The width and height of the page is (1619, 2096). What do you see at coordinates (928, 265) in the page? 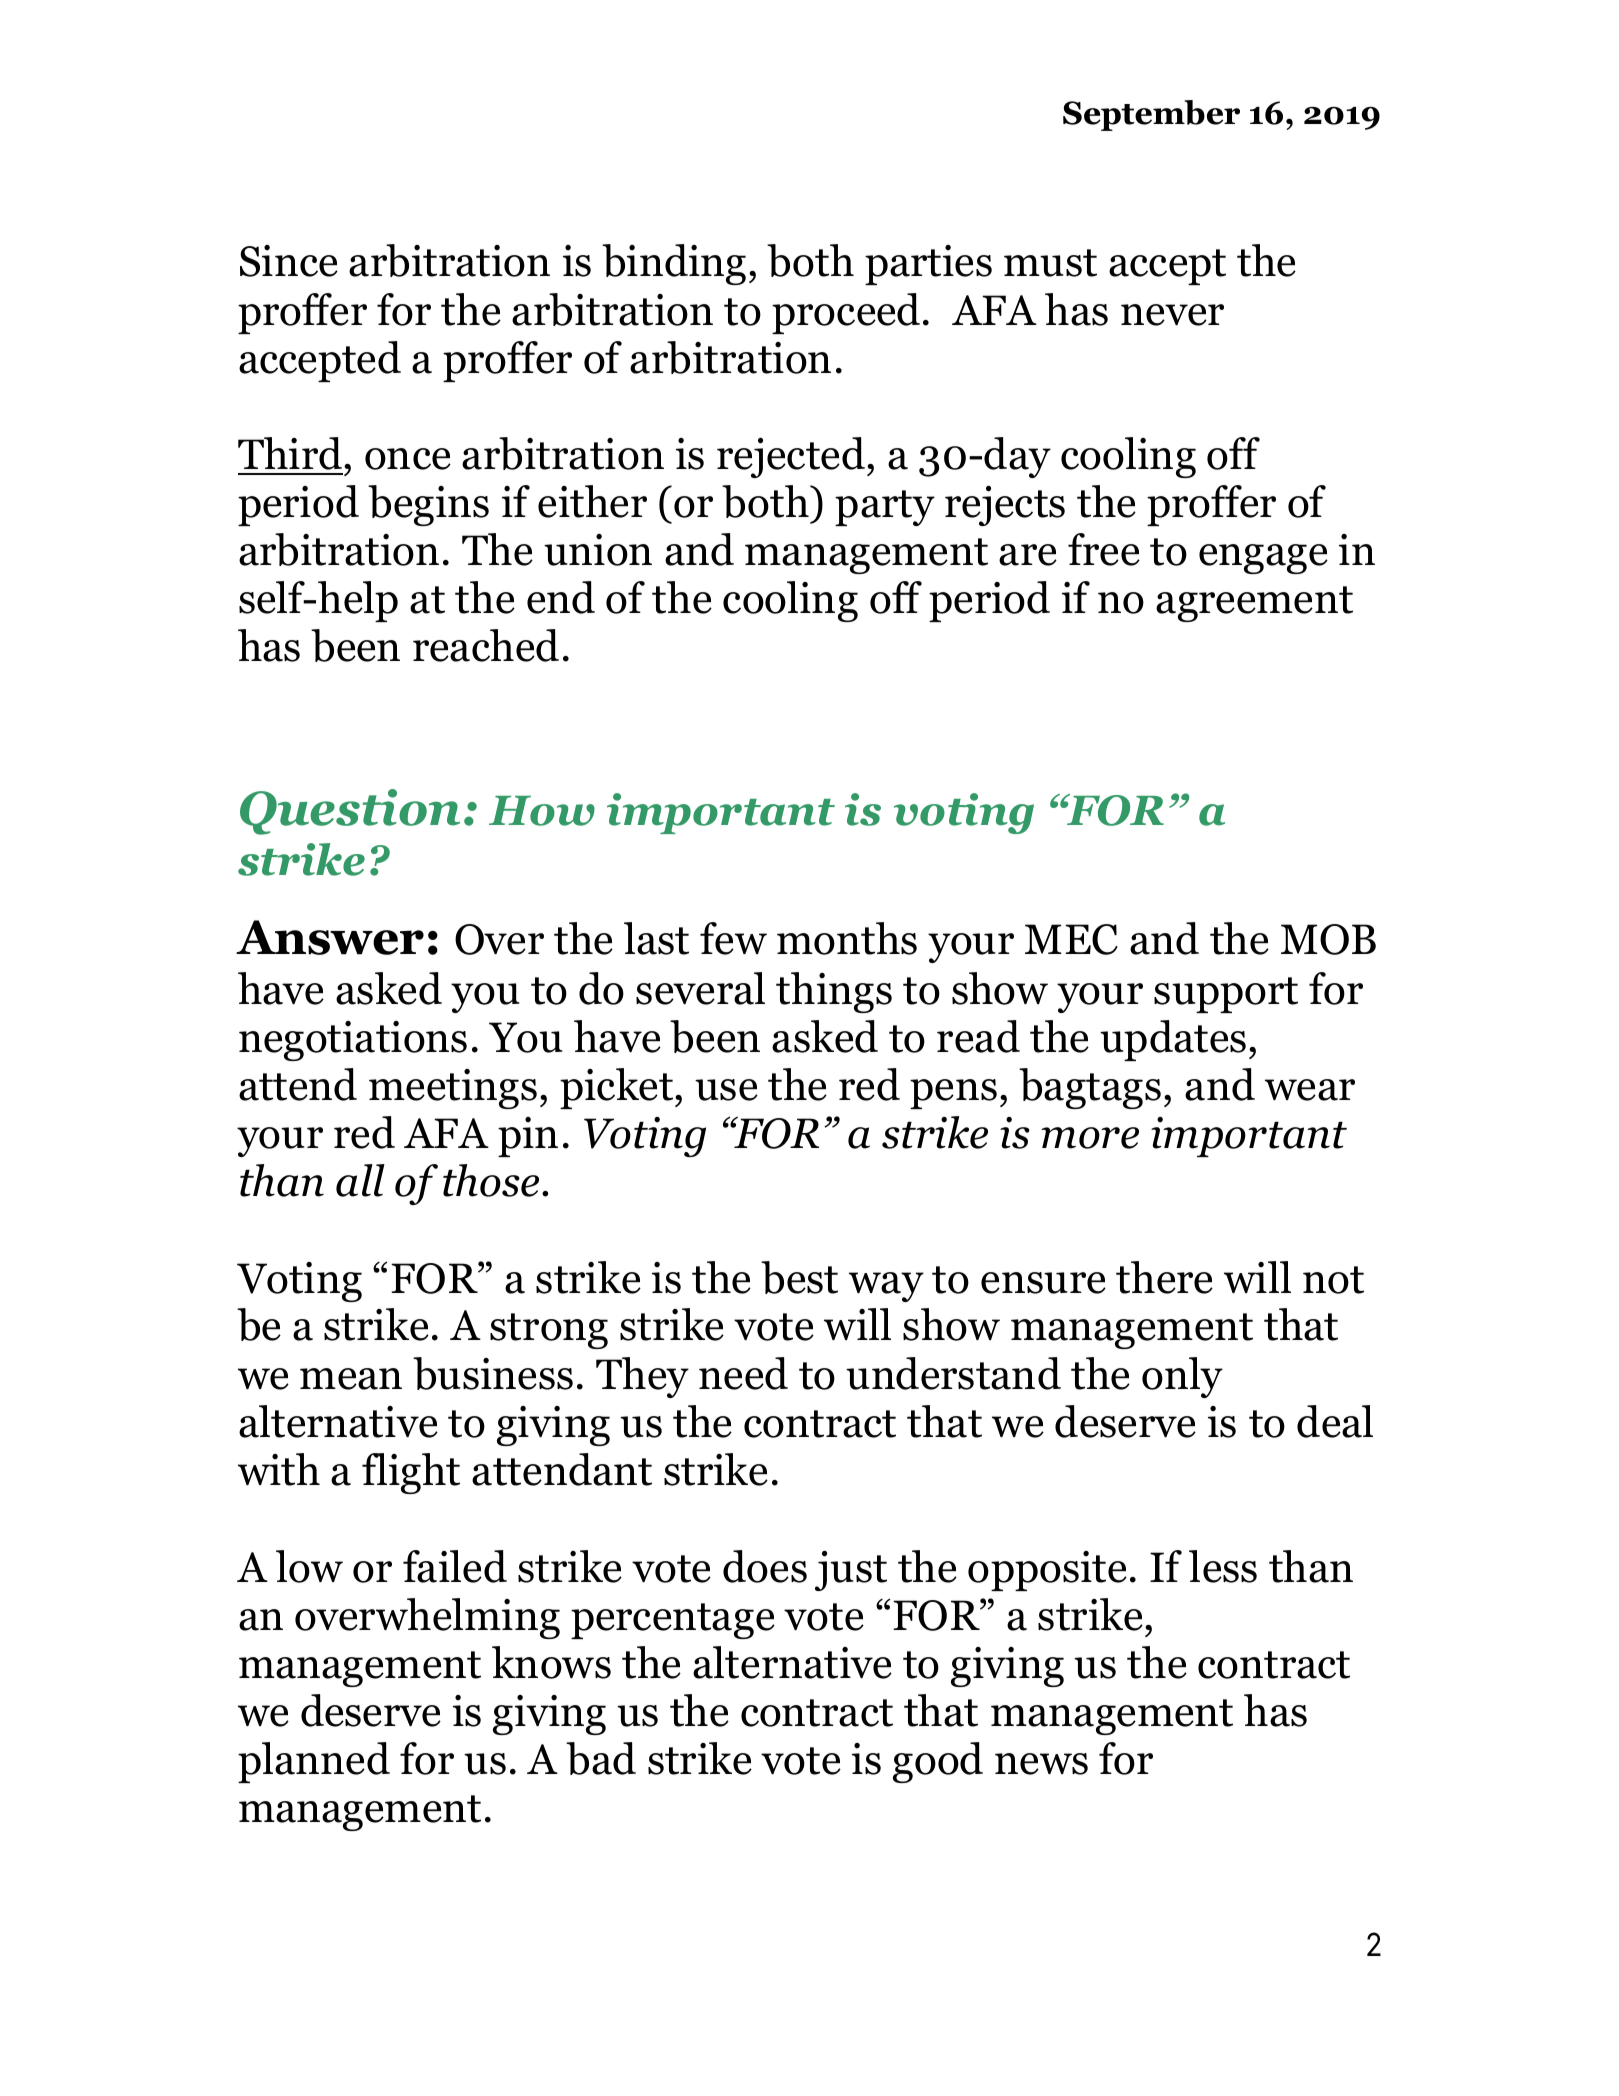
I see `parties` at bounding box center [928, 265].
